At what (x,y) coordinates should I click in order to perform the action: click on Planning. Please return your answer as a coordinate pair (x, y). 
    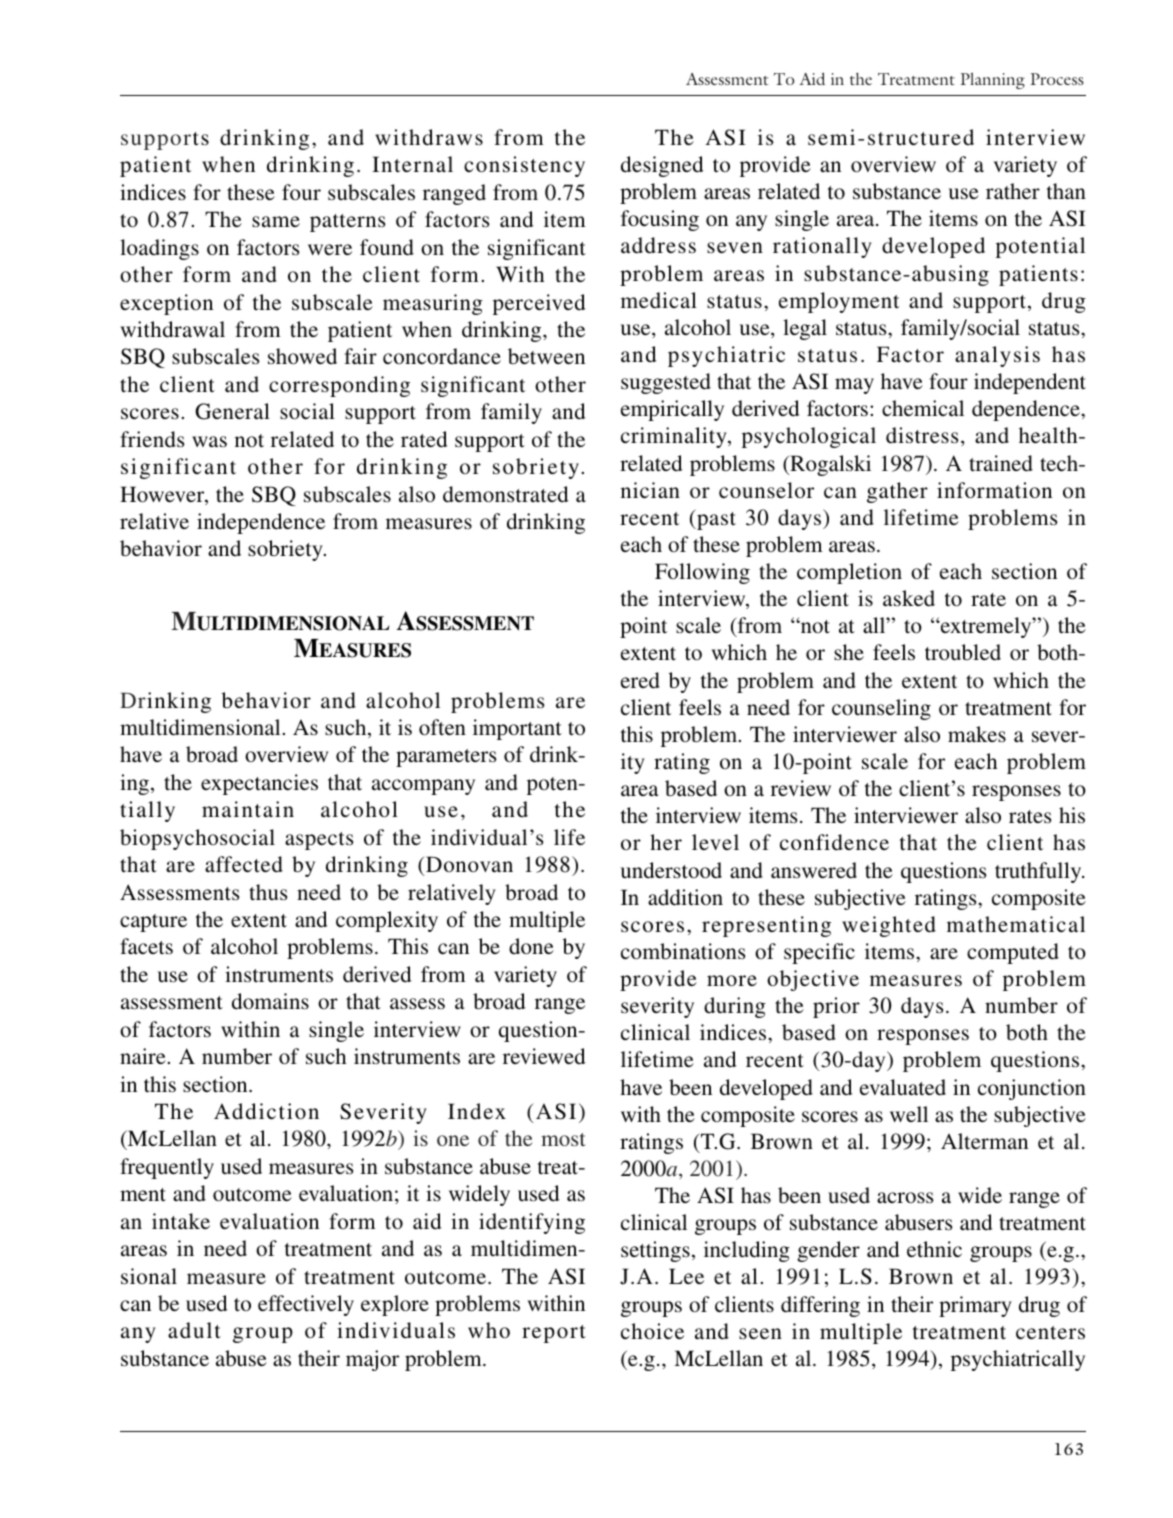
    Looking at the image, I should click on (992, 80).
